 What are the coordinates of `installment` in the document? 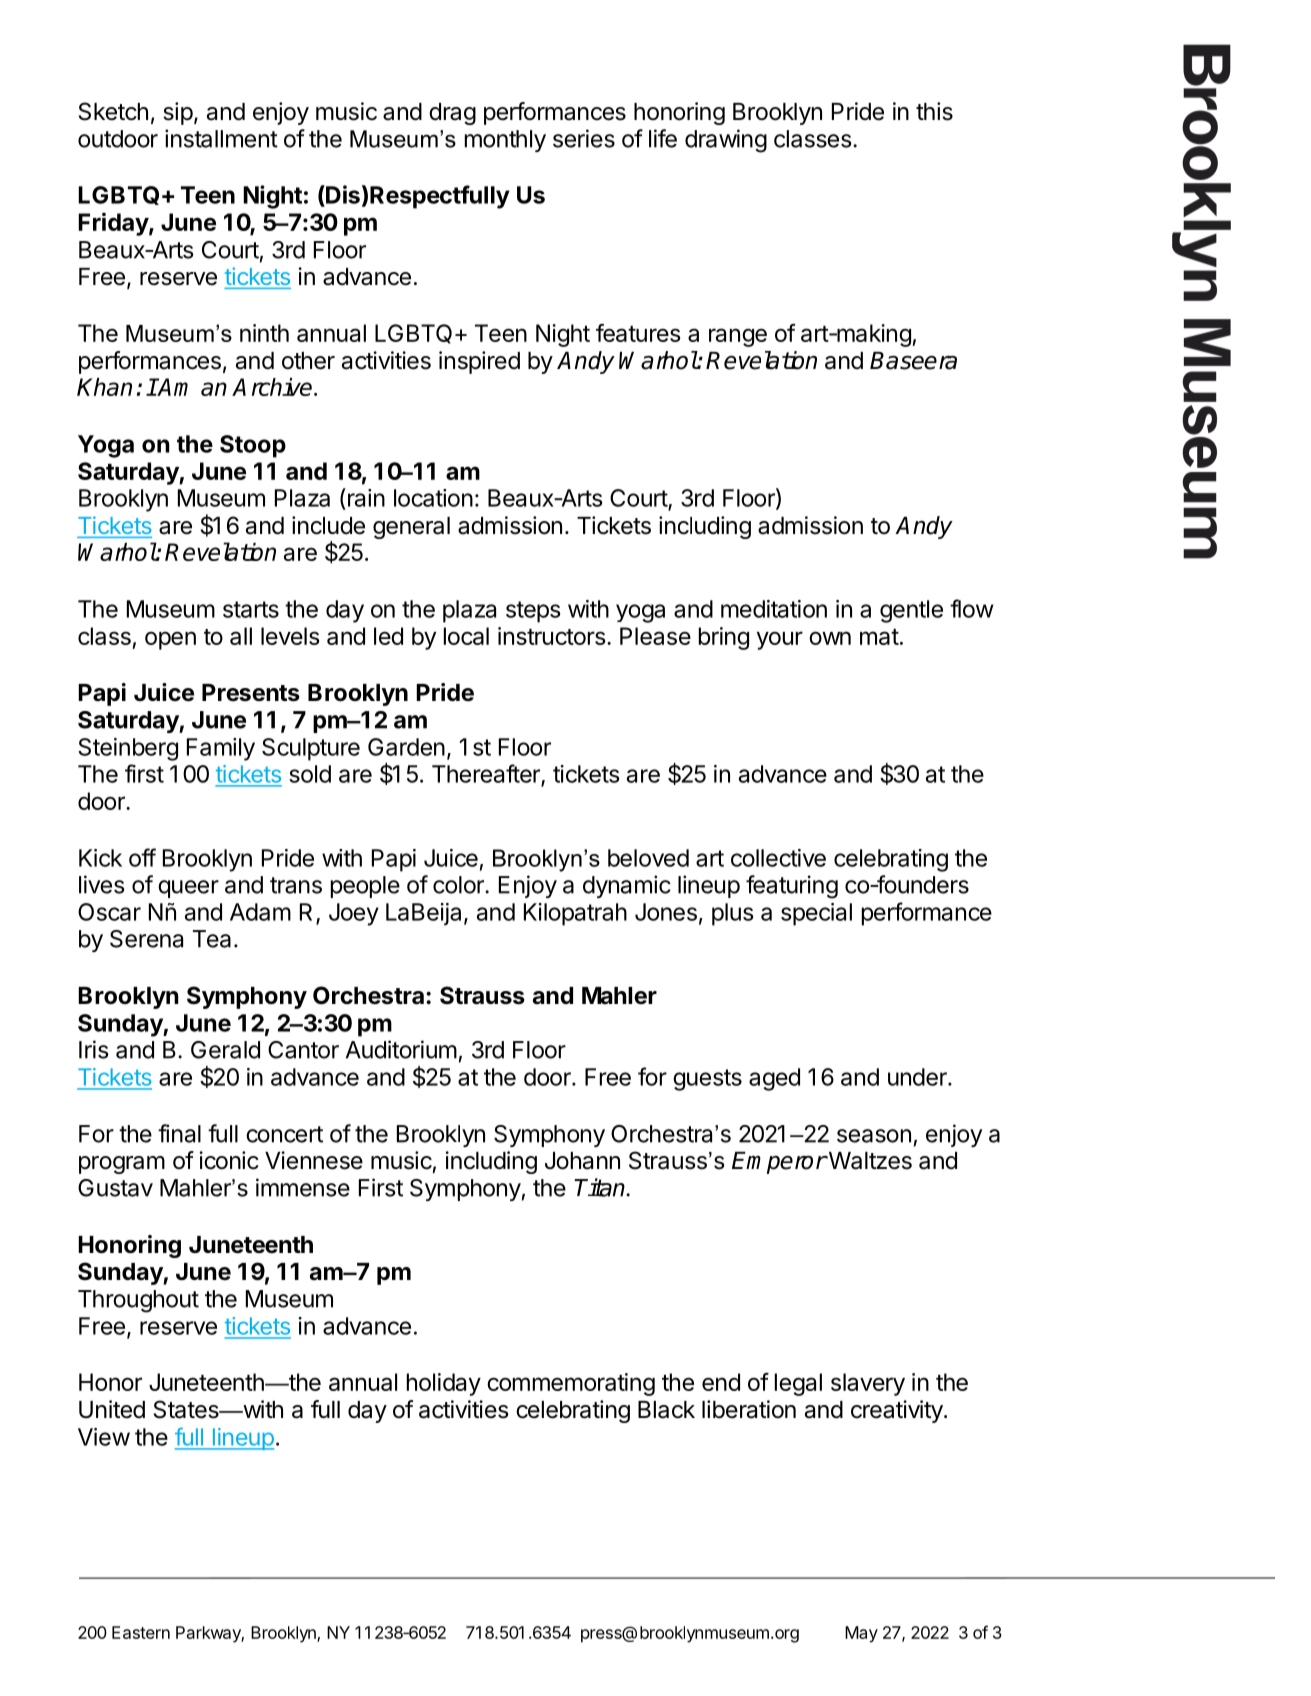 It's located at (221, 138).
